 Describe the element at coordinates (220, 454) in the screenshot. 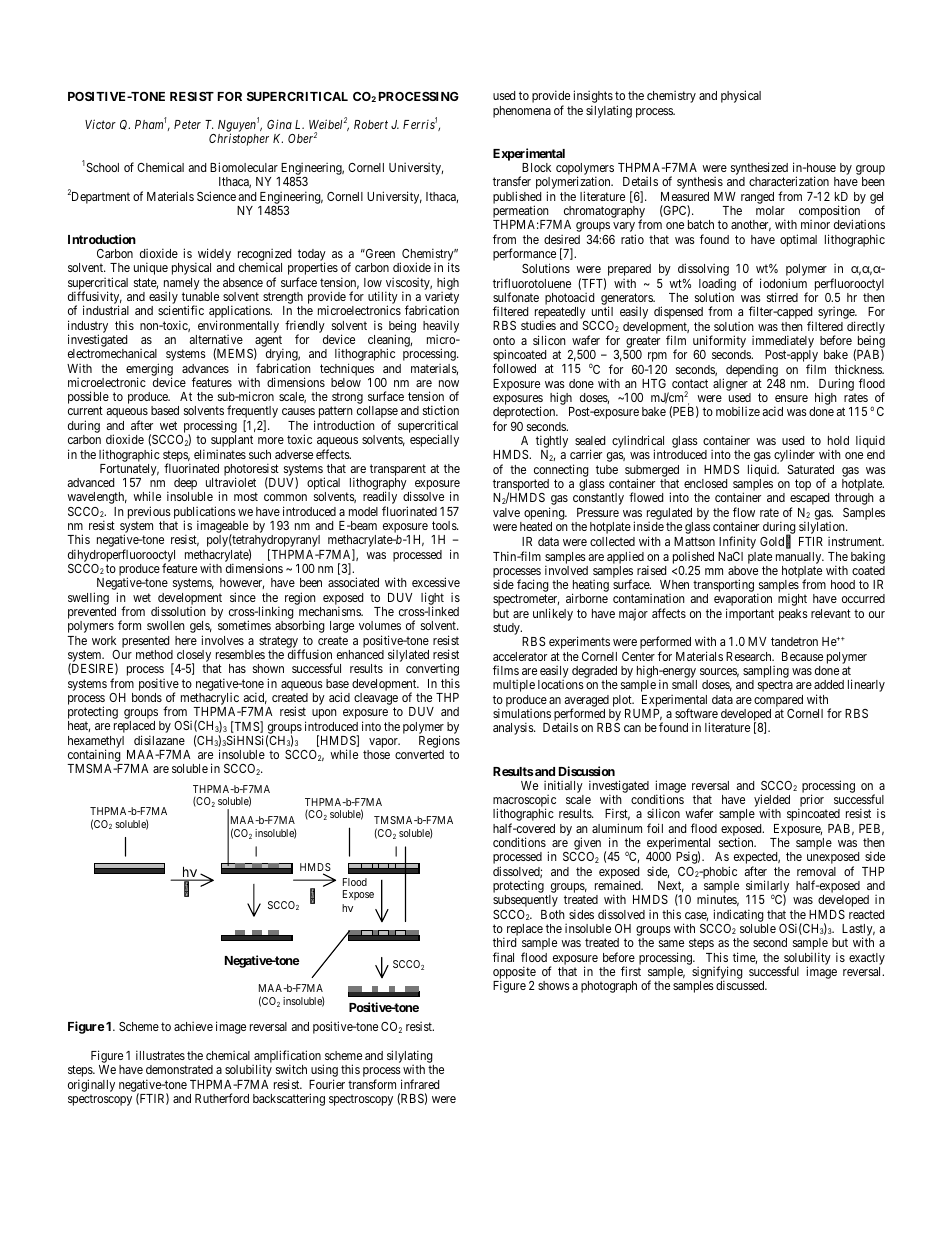

I see `eliminates` at that location.
